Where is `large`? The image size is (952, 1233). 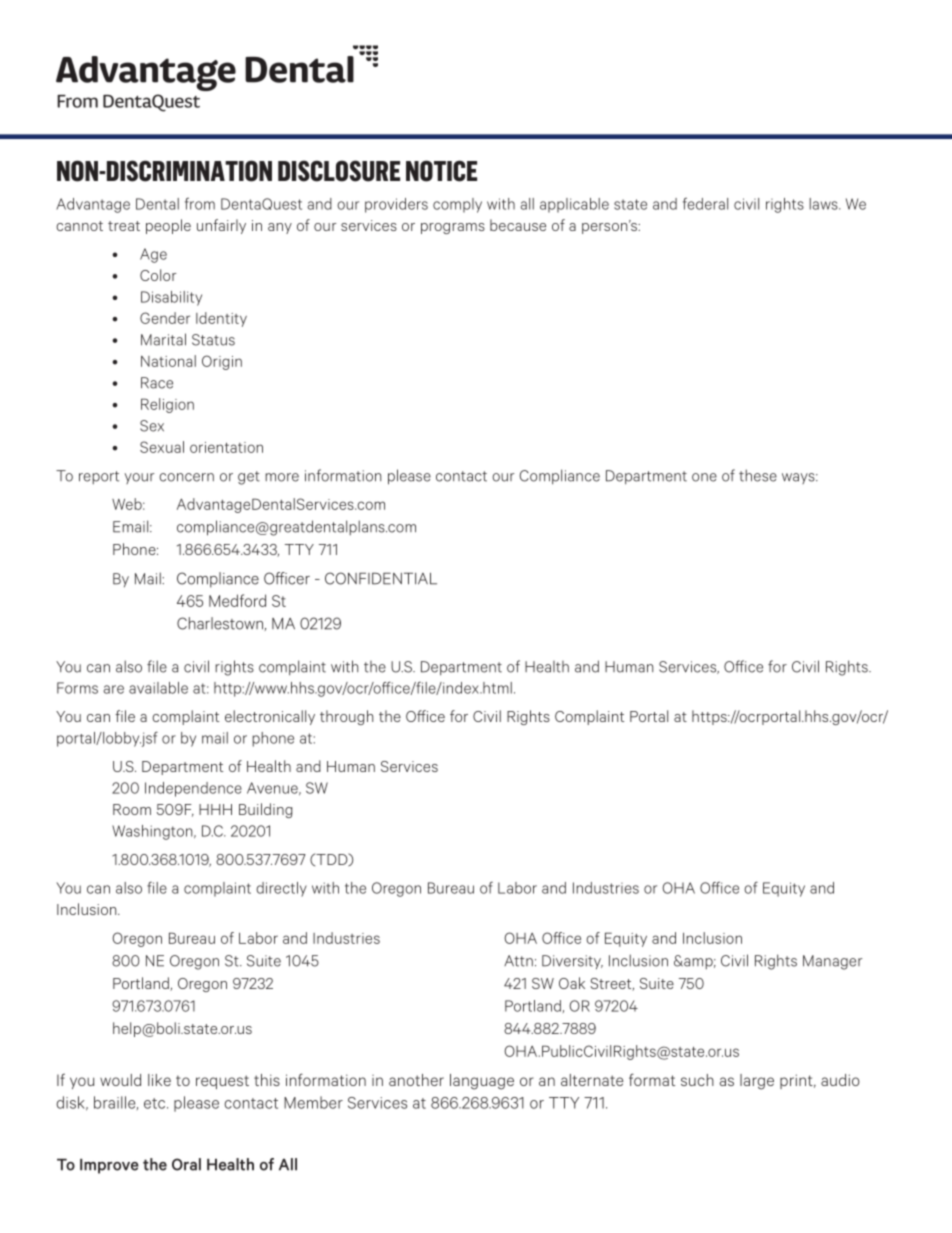 large is located at coordinates (757, 1082).
